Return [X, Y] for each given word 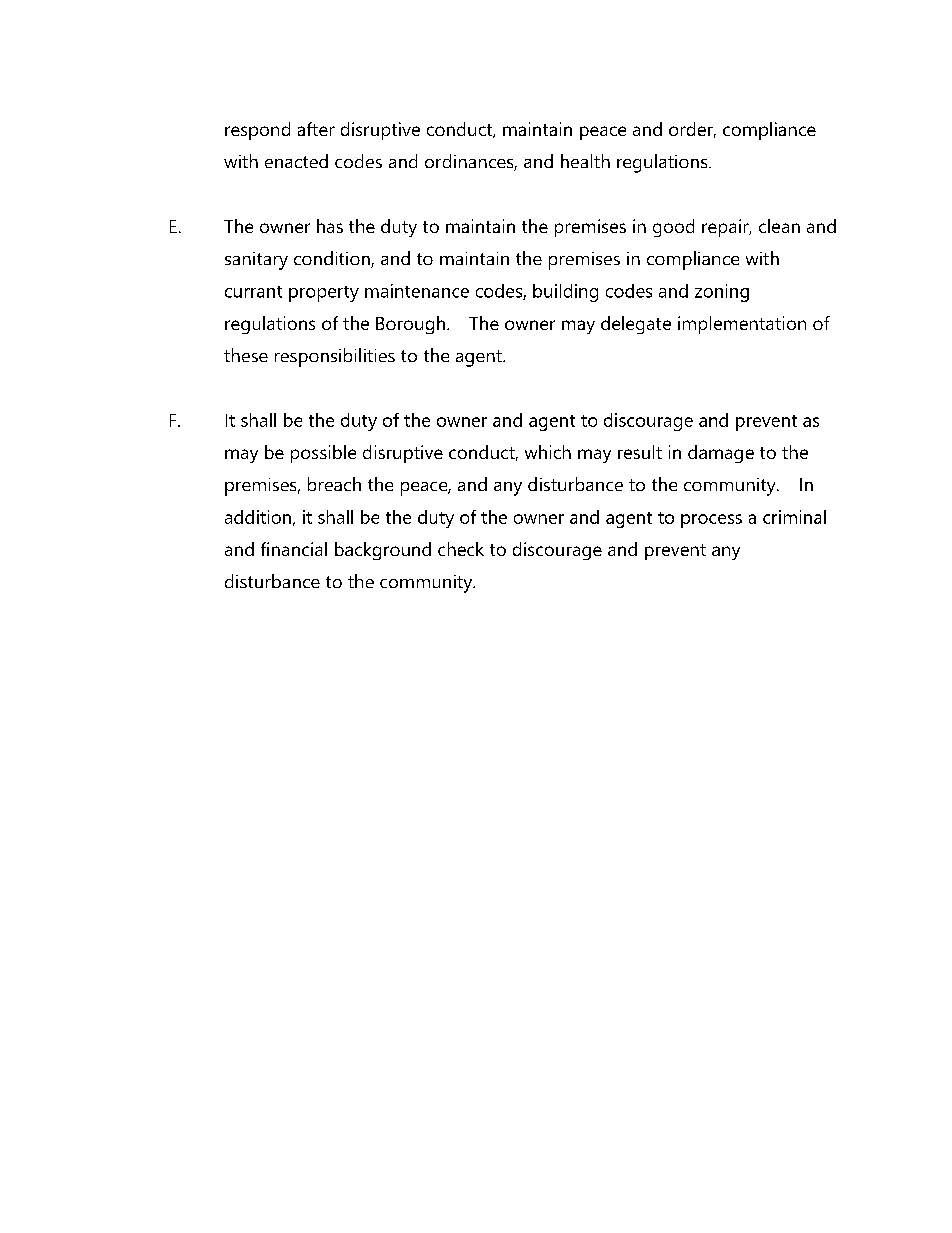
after [316, 129]
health [585, 161]
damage [721, 454]
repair [726, 228]
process [711, 521]
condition [333, 259]
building [565, 293]
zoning [722, 293]
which [548, 452]
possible [323, 454]
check [461, 549]
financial [294, 549]
